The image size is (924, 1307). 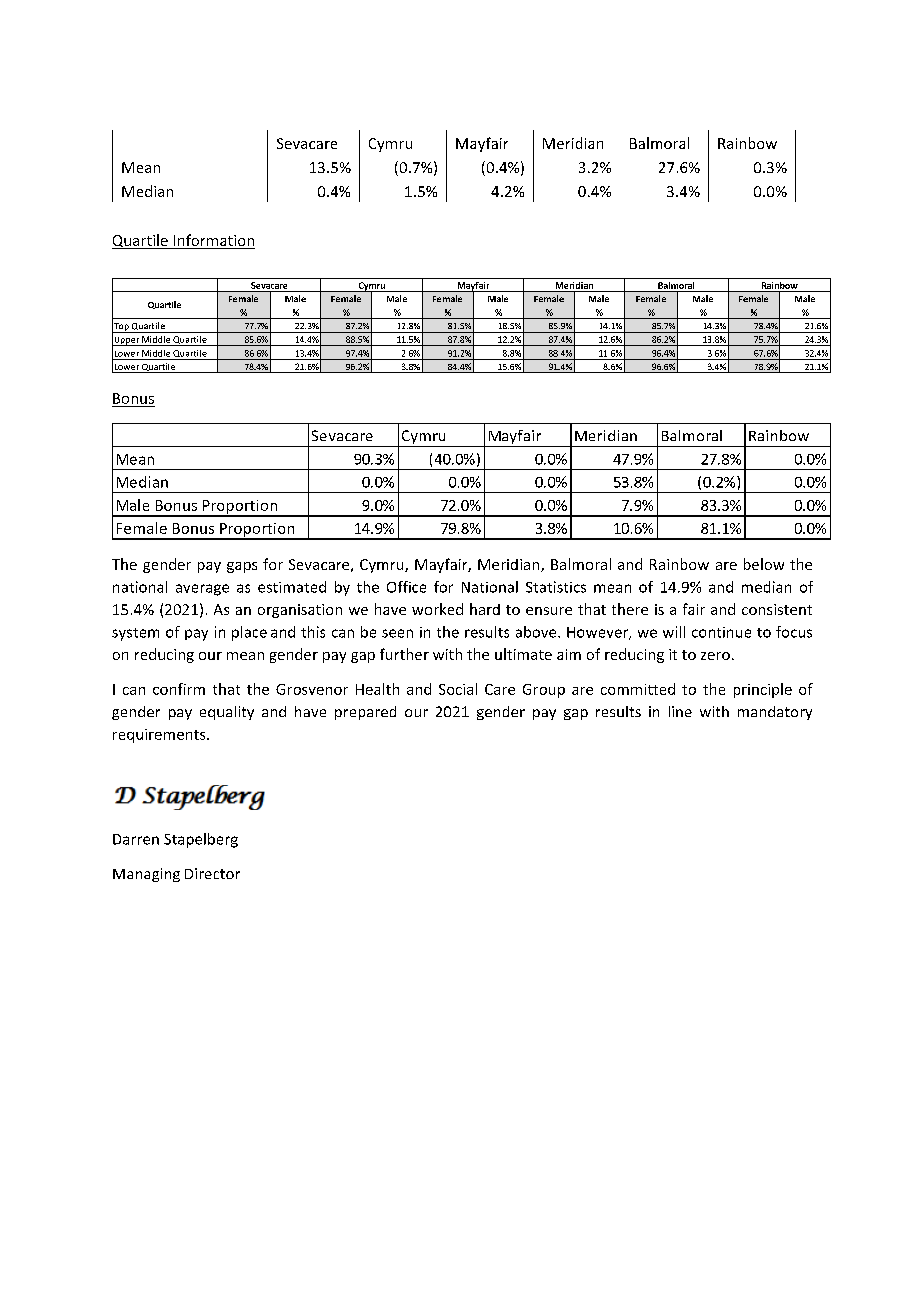 I want to click on mandatory, so click(x=775, y=713).
